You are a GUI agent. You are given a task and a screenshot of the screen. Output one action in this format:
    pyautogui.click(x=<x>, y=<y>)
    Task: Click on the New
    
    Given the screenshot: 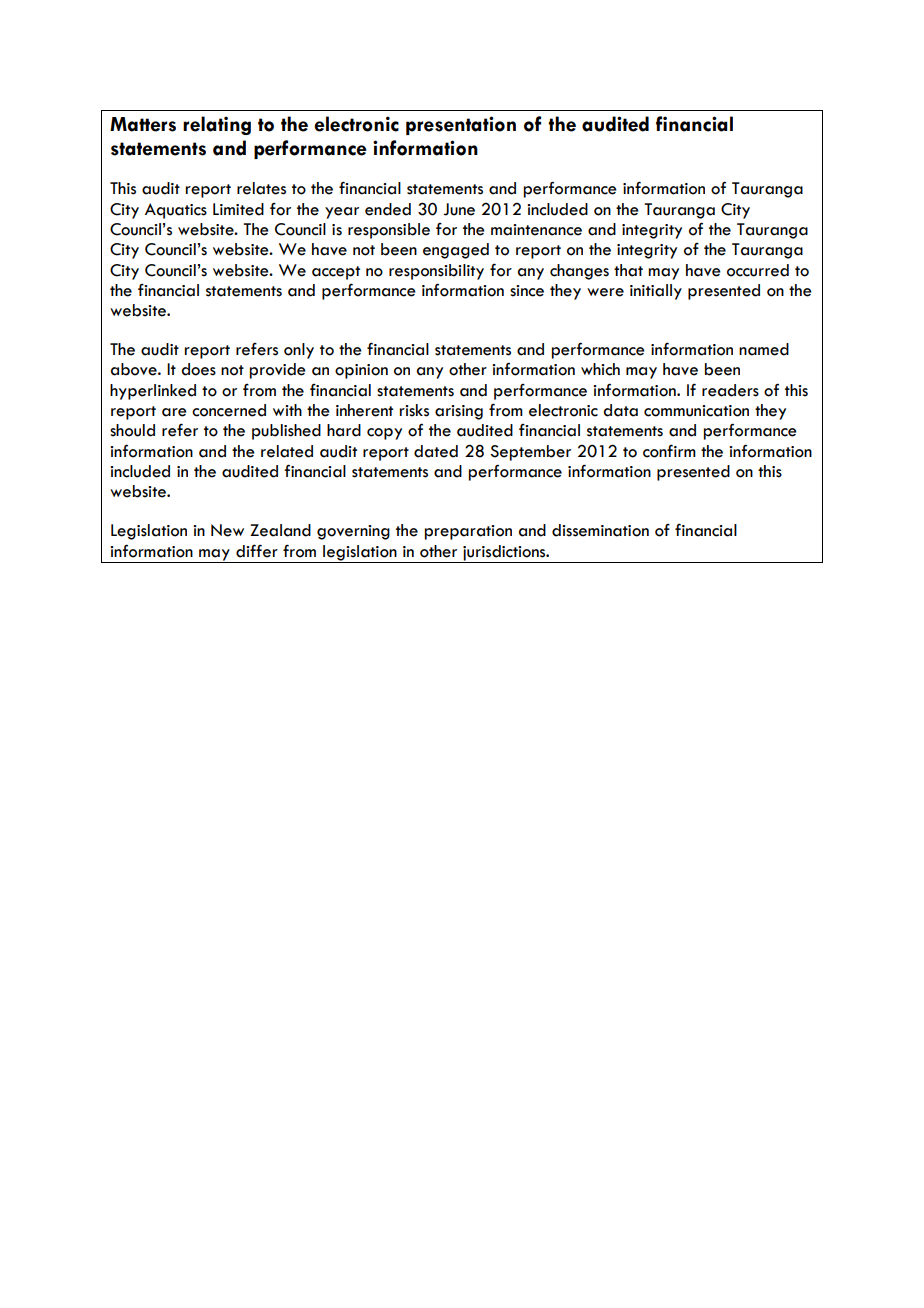 What is the action you would take?
    pyautogui.click(x=227, y=530)
